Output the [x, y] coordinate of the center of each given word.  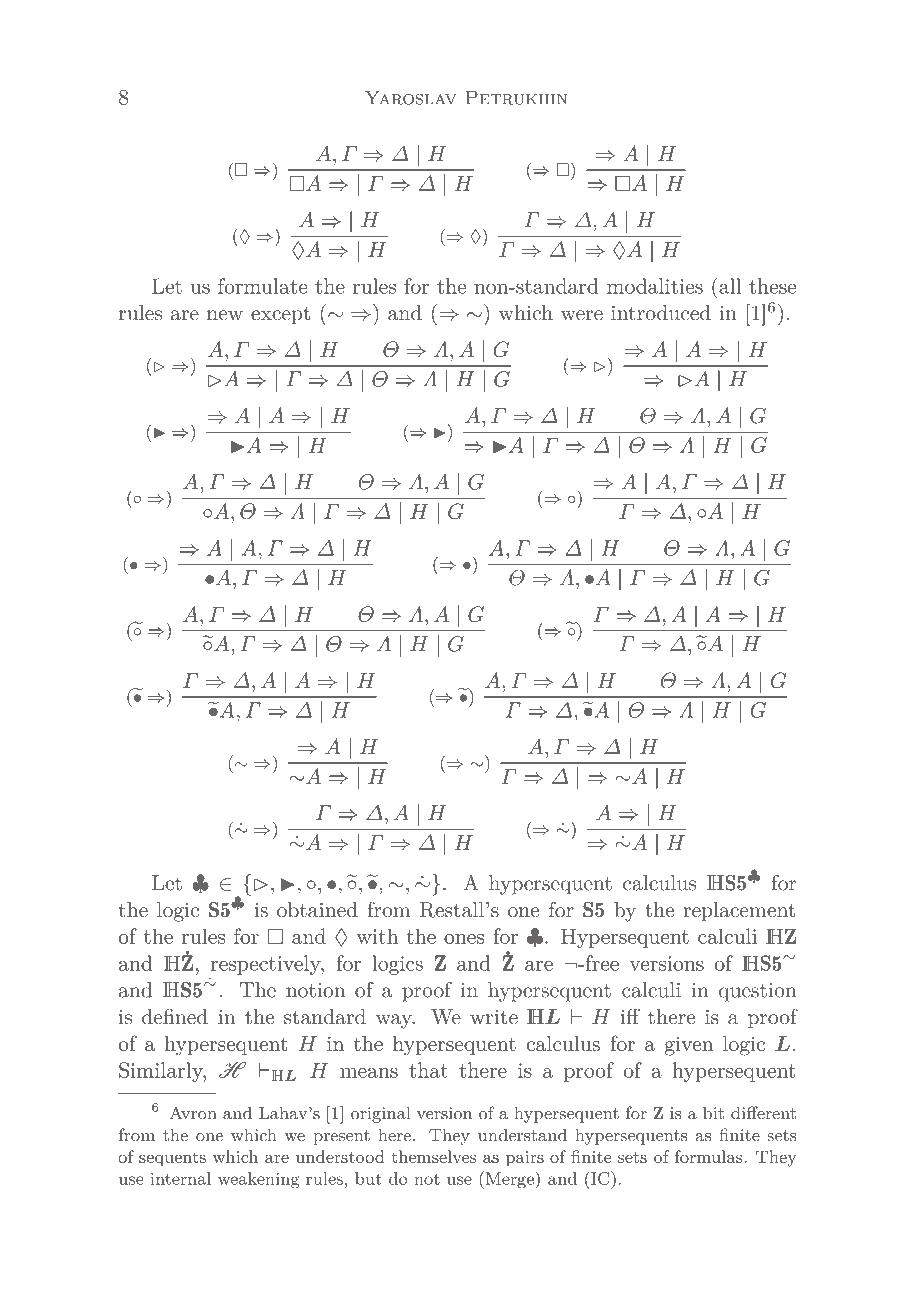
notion [315, 990]
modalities [655, 286]
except [280, 316]
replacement [739, 911]
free [601, 963]
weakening [259, 1180]
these [772, 286]
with [377, 936]
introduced [661, 313]
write [494, 1017]
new [225, 315]
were [582, 315]
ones [464, 939]
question [757, 992]
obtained [317, 910]
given [689, 1046]
